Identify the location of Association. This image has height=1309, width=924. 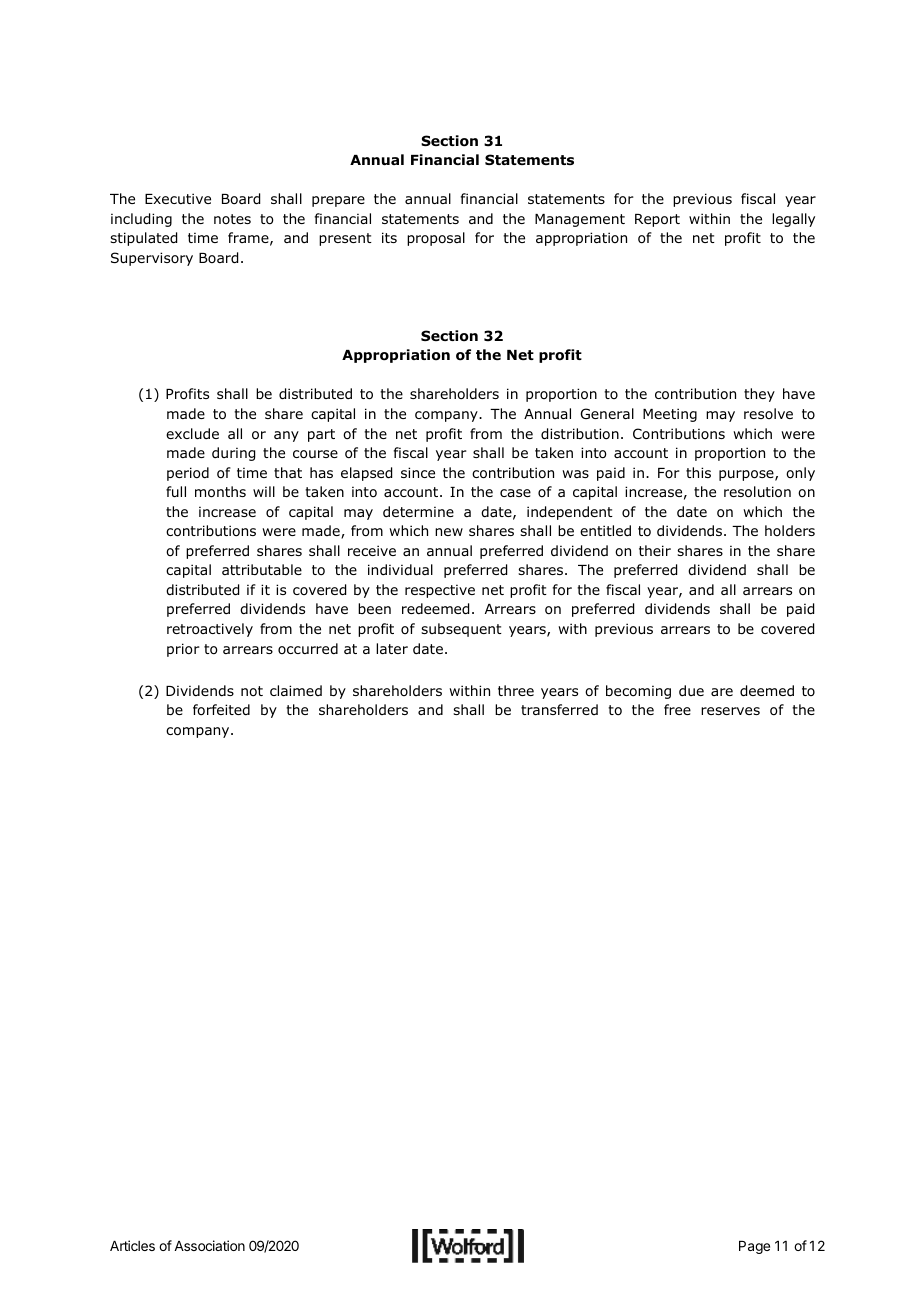
(209, 1245).
